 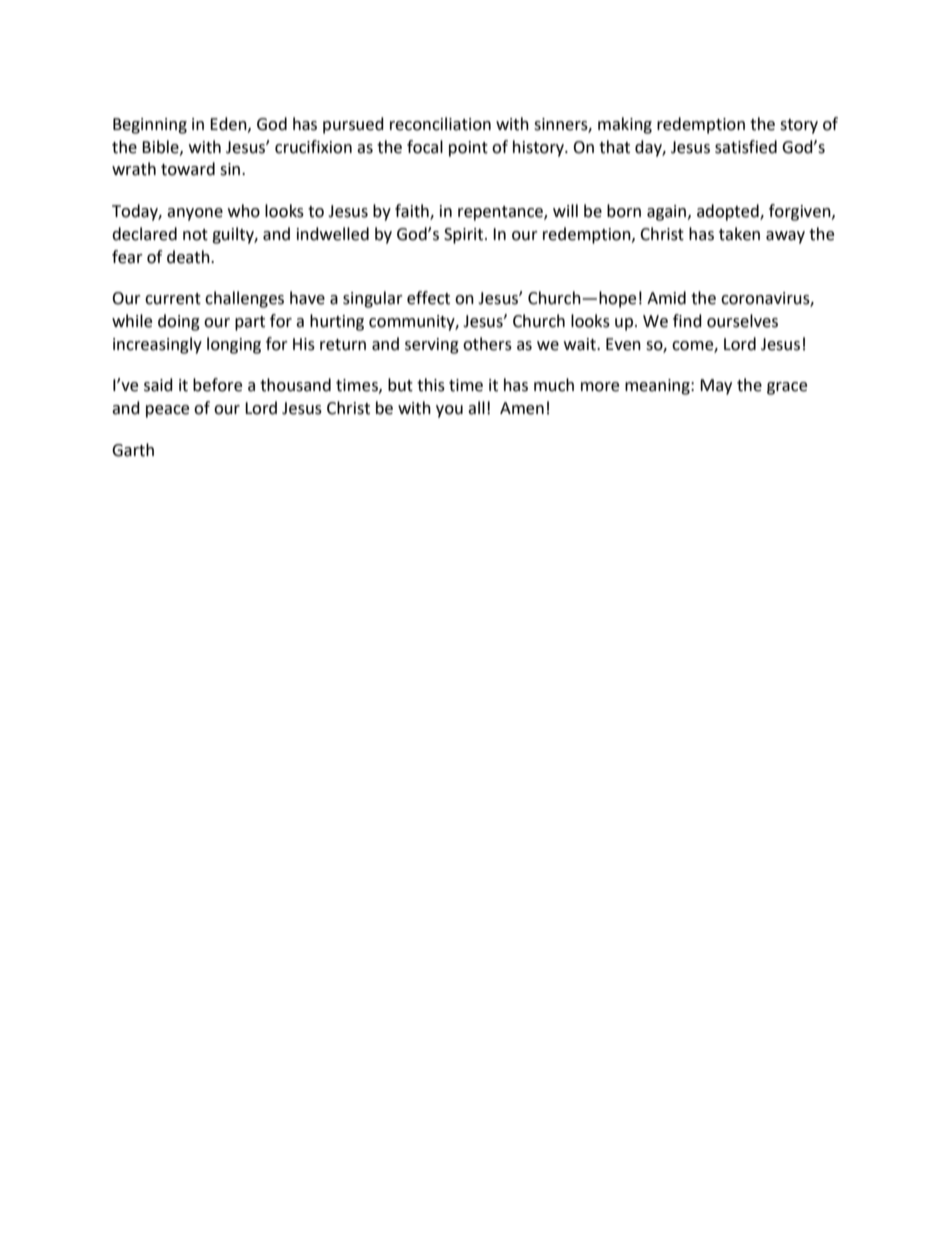 What do you see at coordinates (234, 345) in the screenshot?
I see `longing` at bounding box center [234, 345].
